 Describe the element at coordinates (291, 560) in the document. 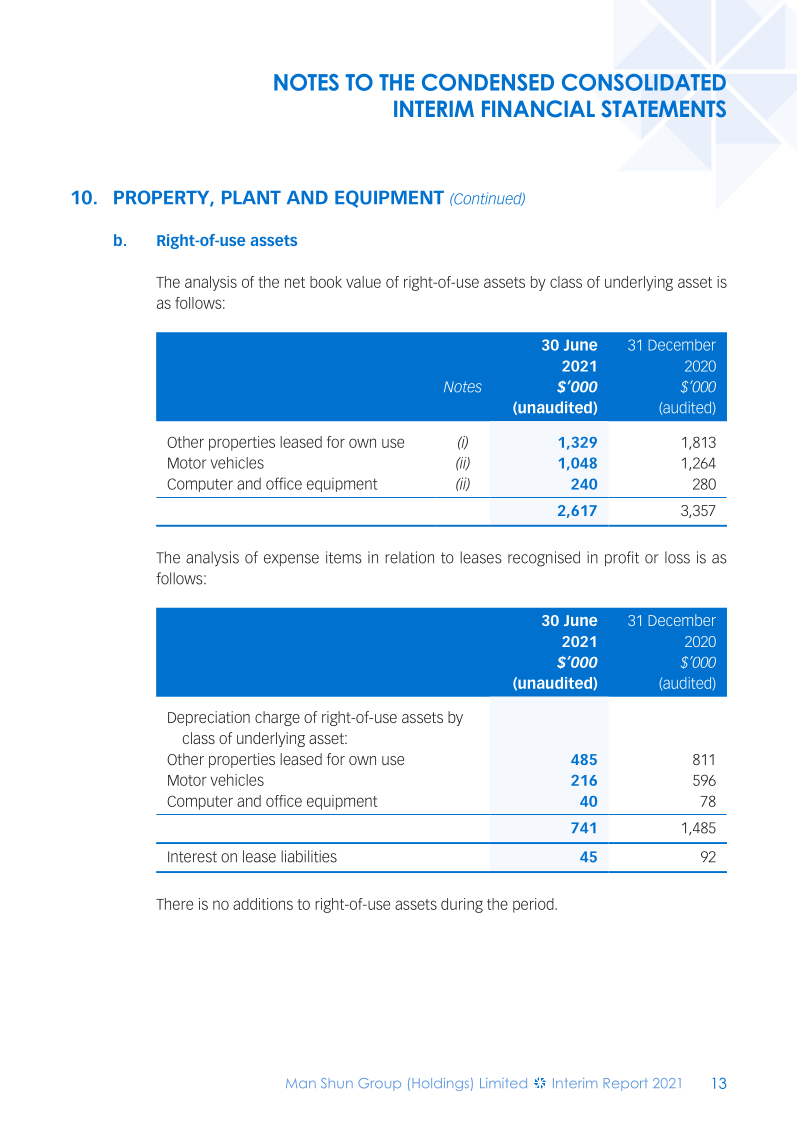

I see `expense` at that location.
